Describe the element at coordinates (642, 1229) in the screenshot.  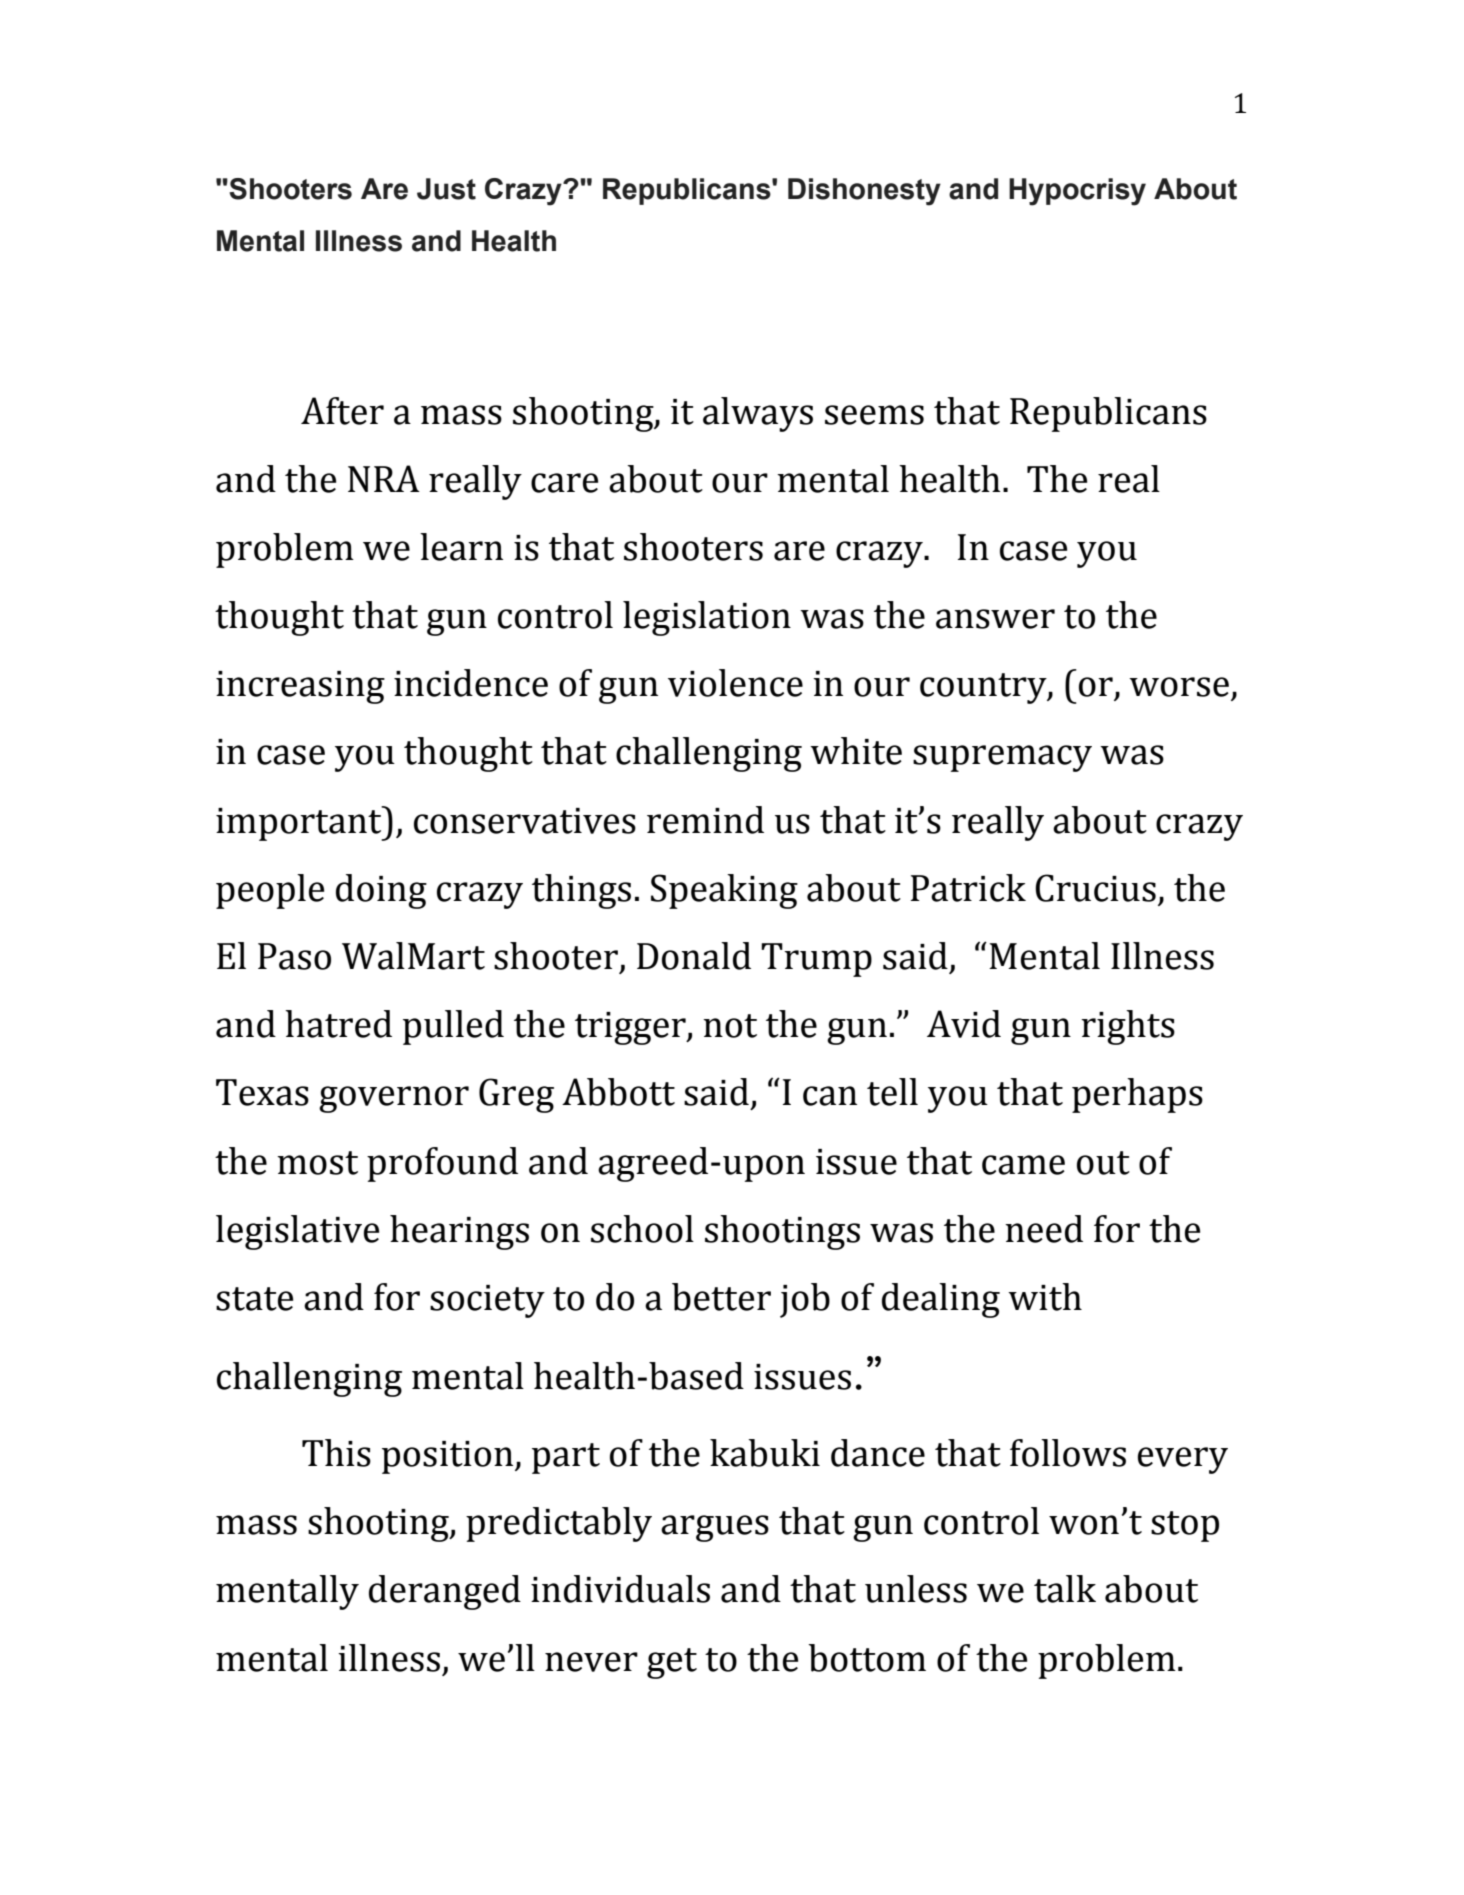
I see `school` at that location.
